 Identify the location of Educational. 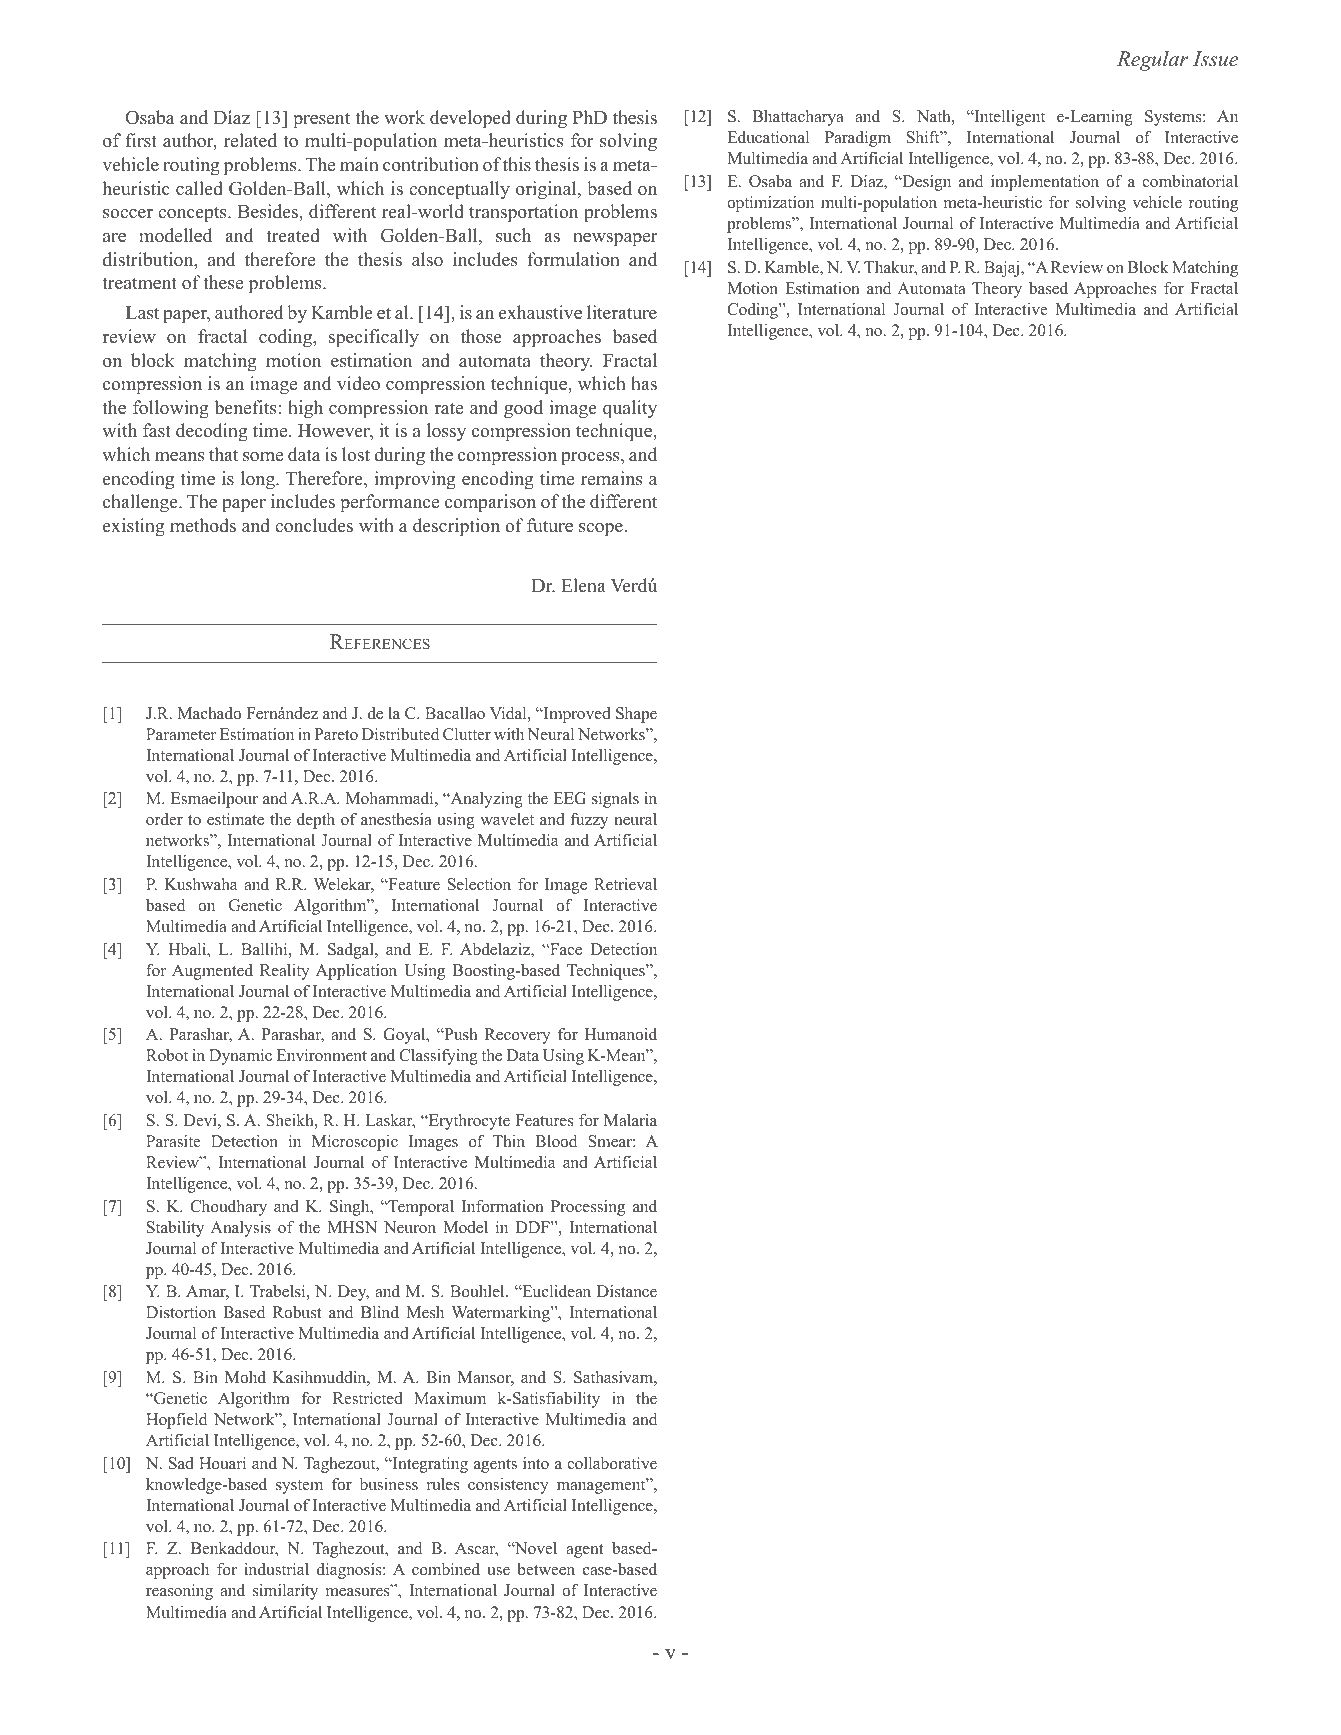
(768, 137).
